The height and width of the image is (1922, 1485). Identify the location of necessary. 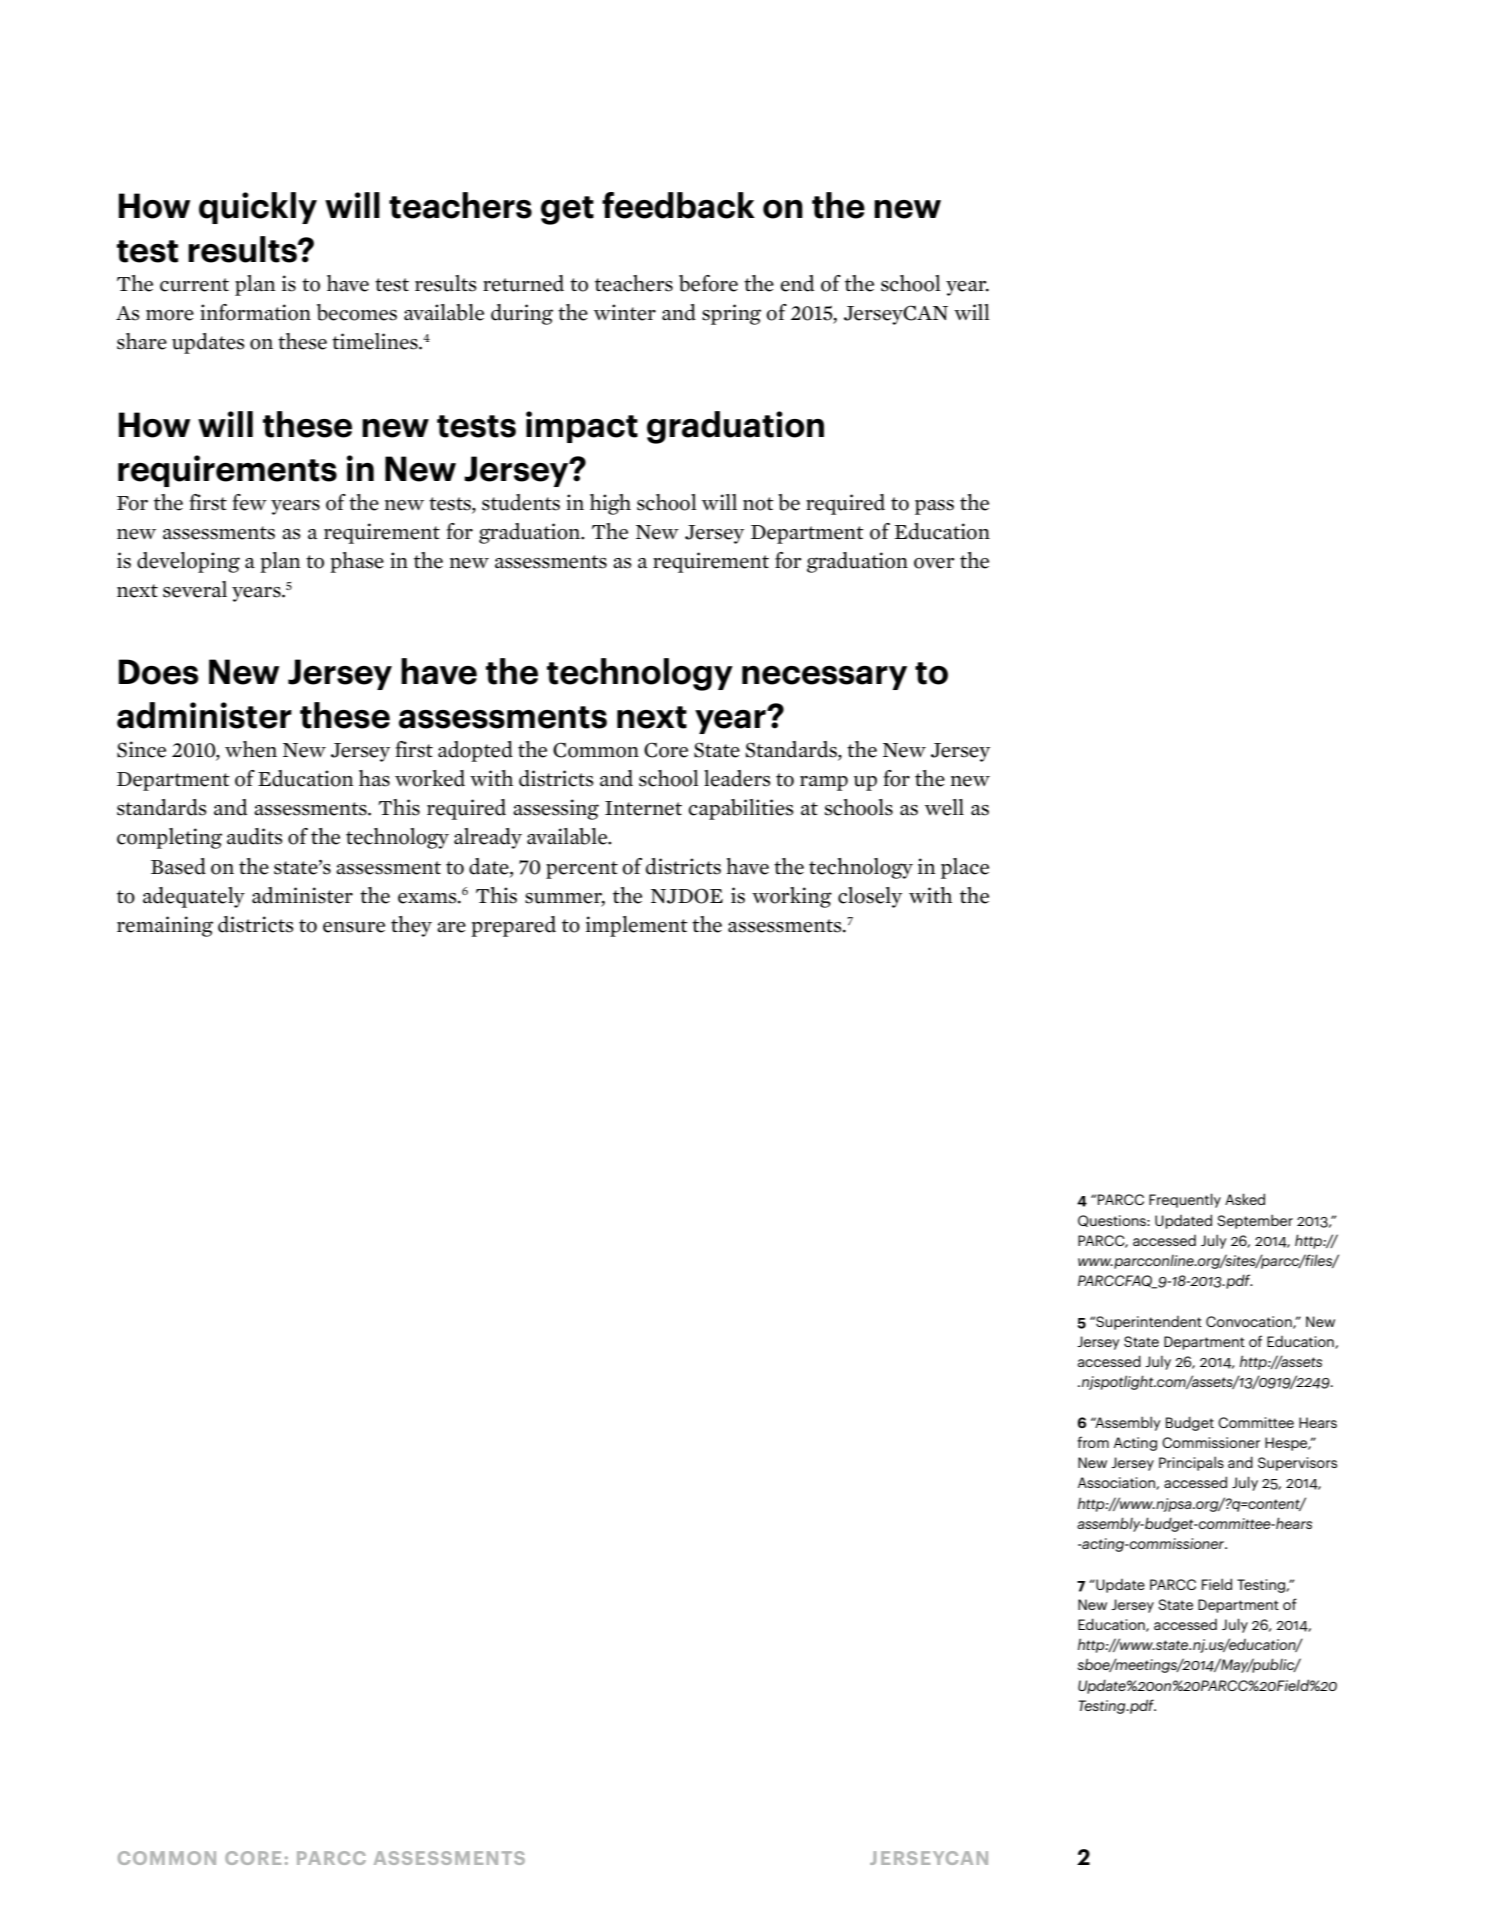
(824, 678).
